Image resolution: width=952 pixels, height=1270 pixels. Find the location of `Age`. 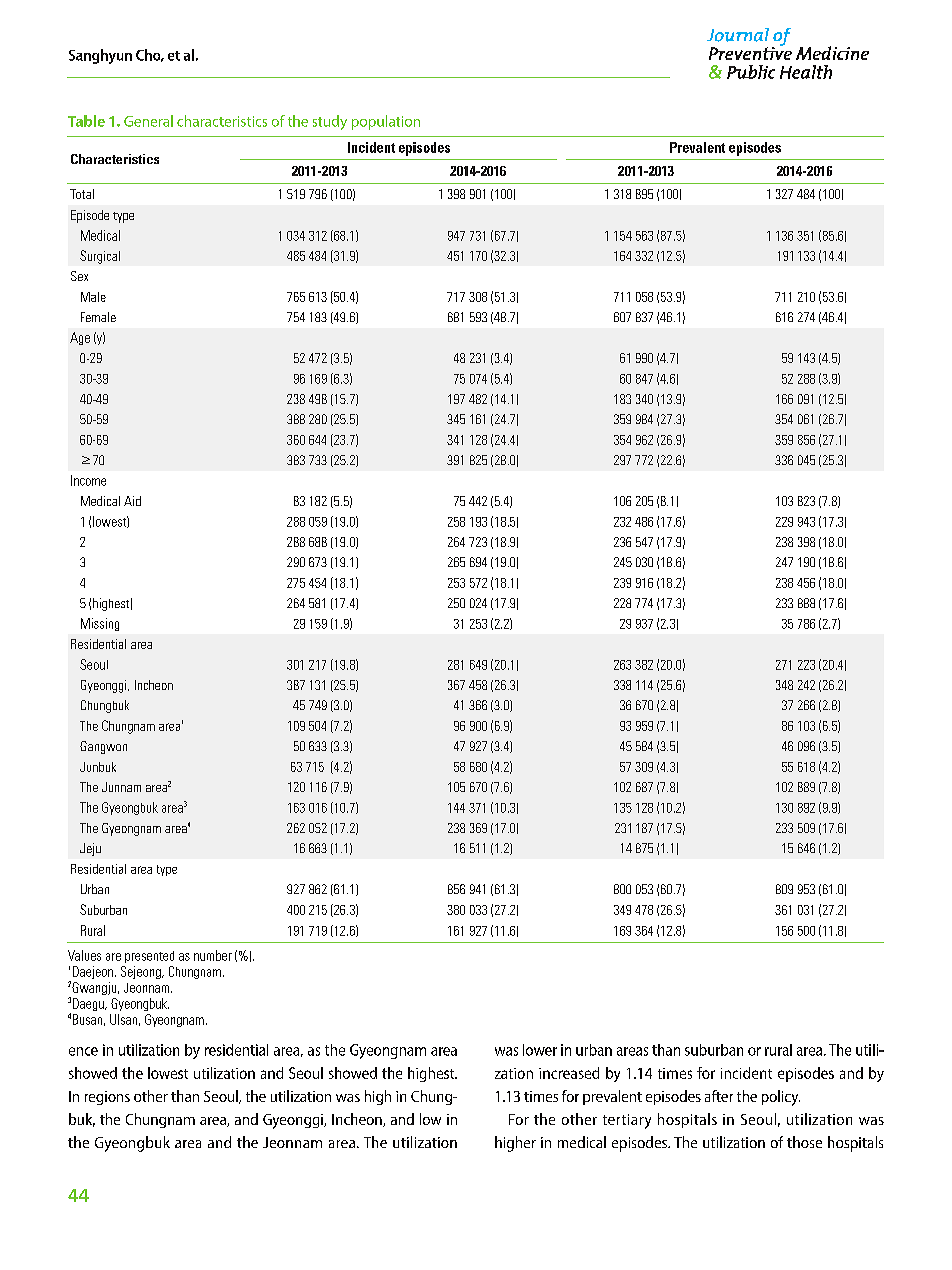

Age is located at coordinates (80, 338).
